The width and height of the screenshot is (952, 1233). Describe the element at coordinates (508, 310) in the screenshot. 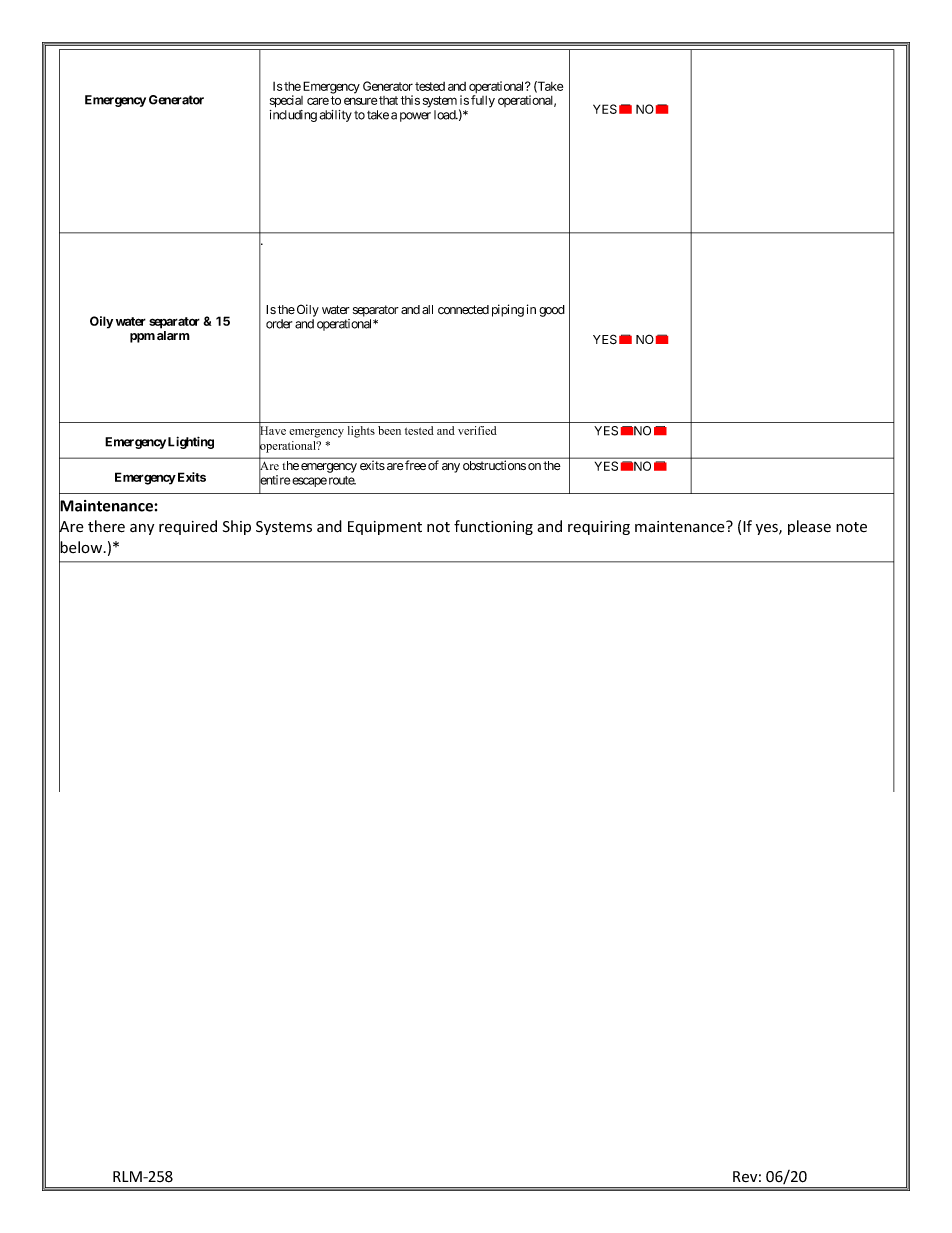

I see `piping` at that location.
